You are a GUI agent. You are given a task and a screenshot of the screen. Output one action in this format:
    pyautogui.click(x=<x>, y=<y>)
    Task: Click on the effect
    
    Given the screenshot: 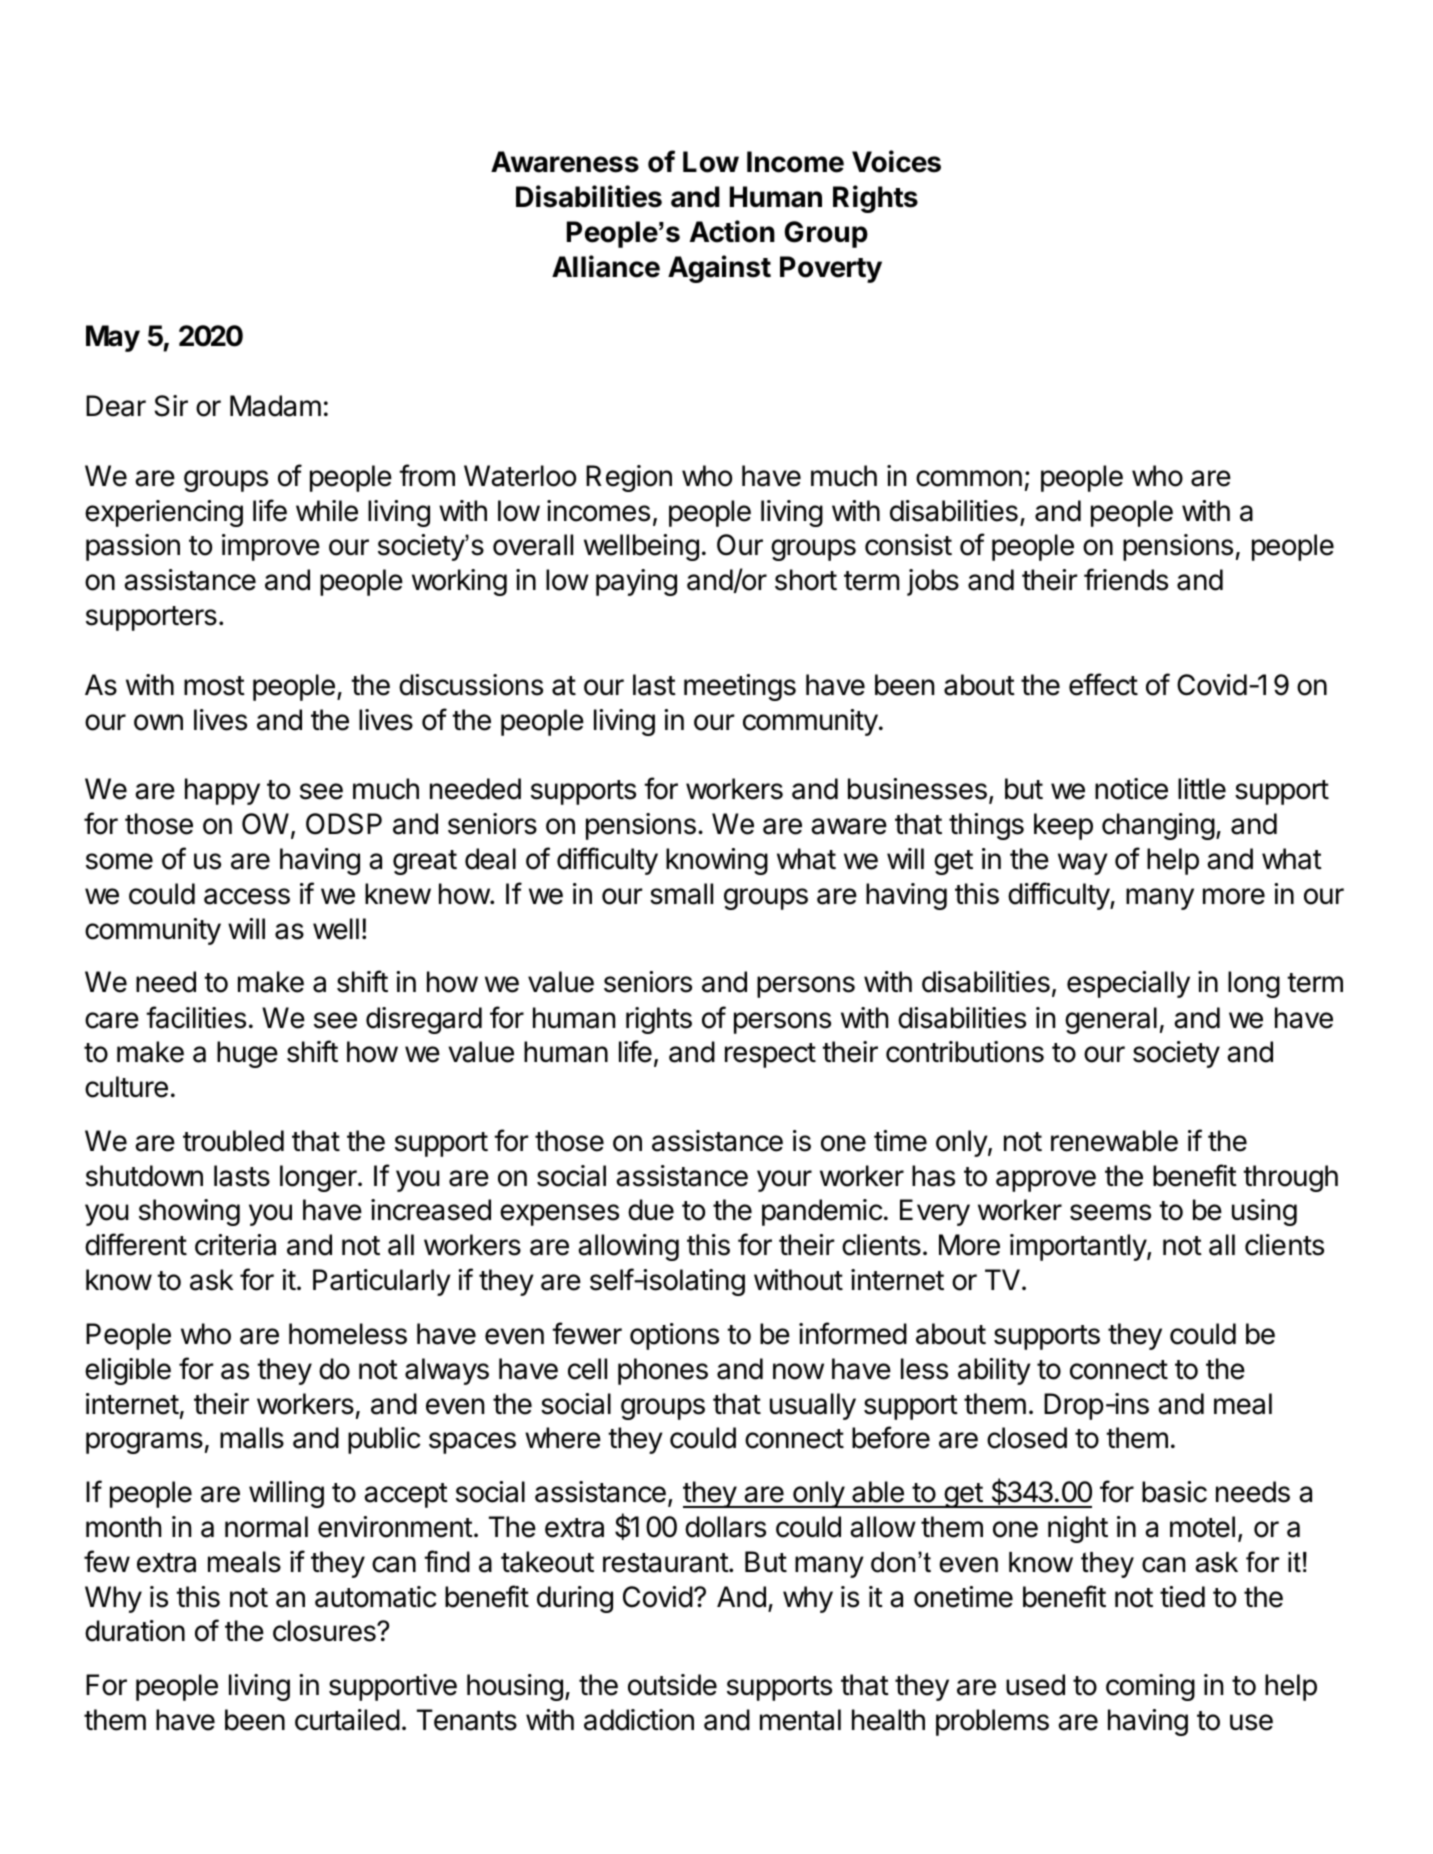 What is the action you would take?
    pyautogui.click(x=1103, y=684)
